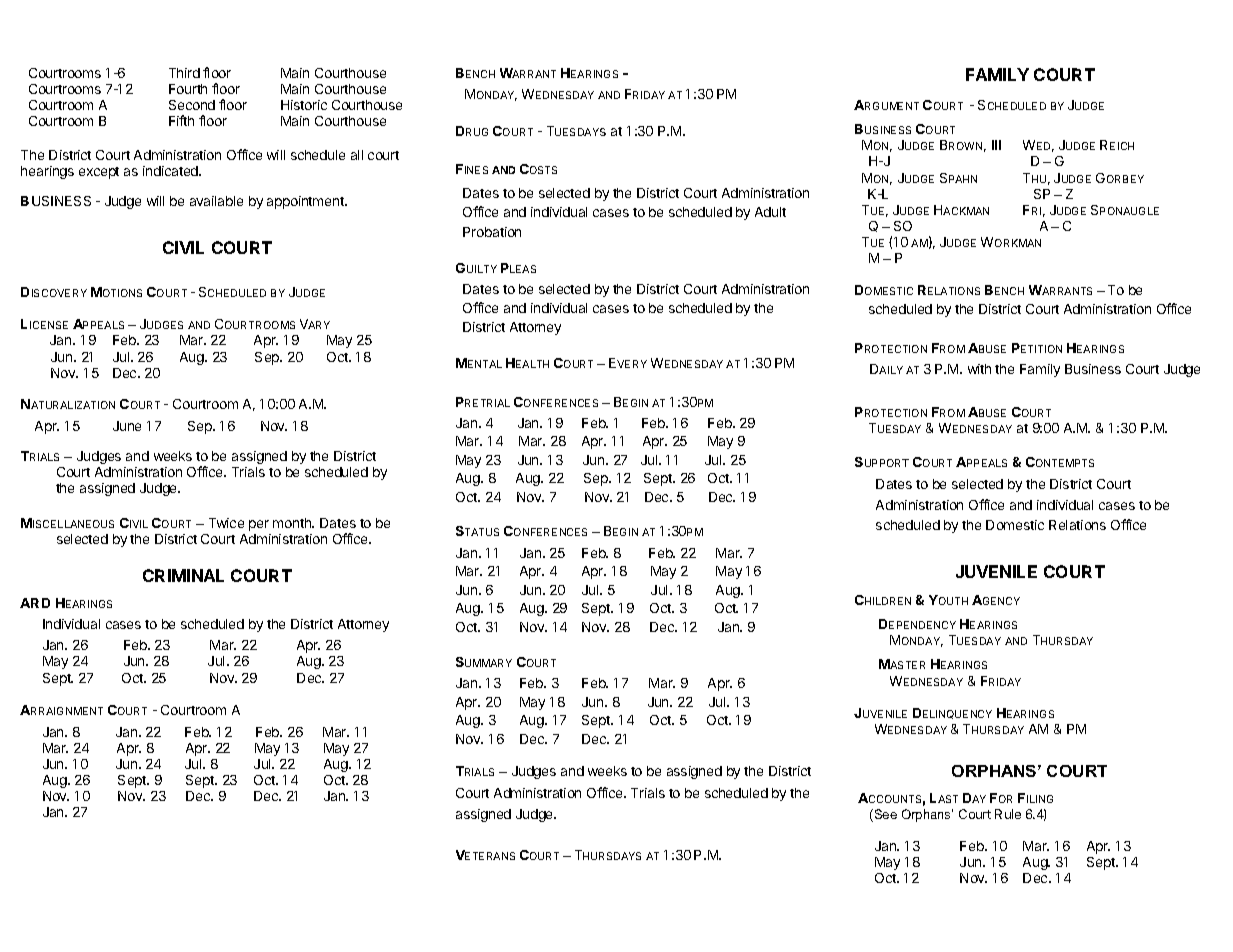 The image size is (1233, 952). I want to click on ARD, so click(35, 603).
